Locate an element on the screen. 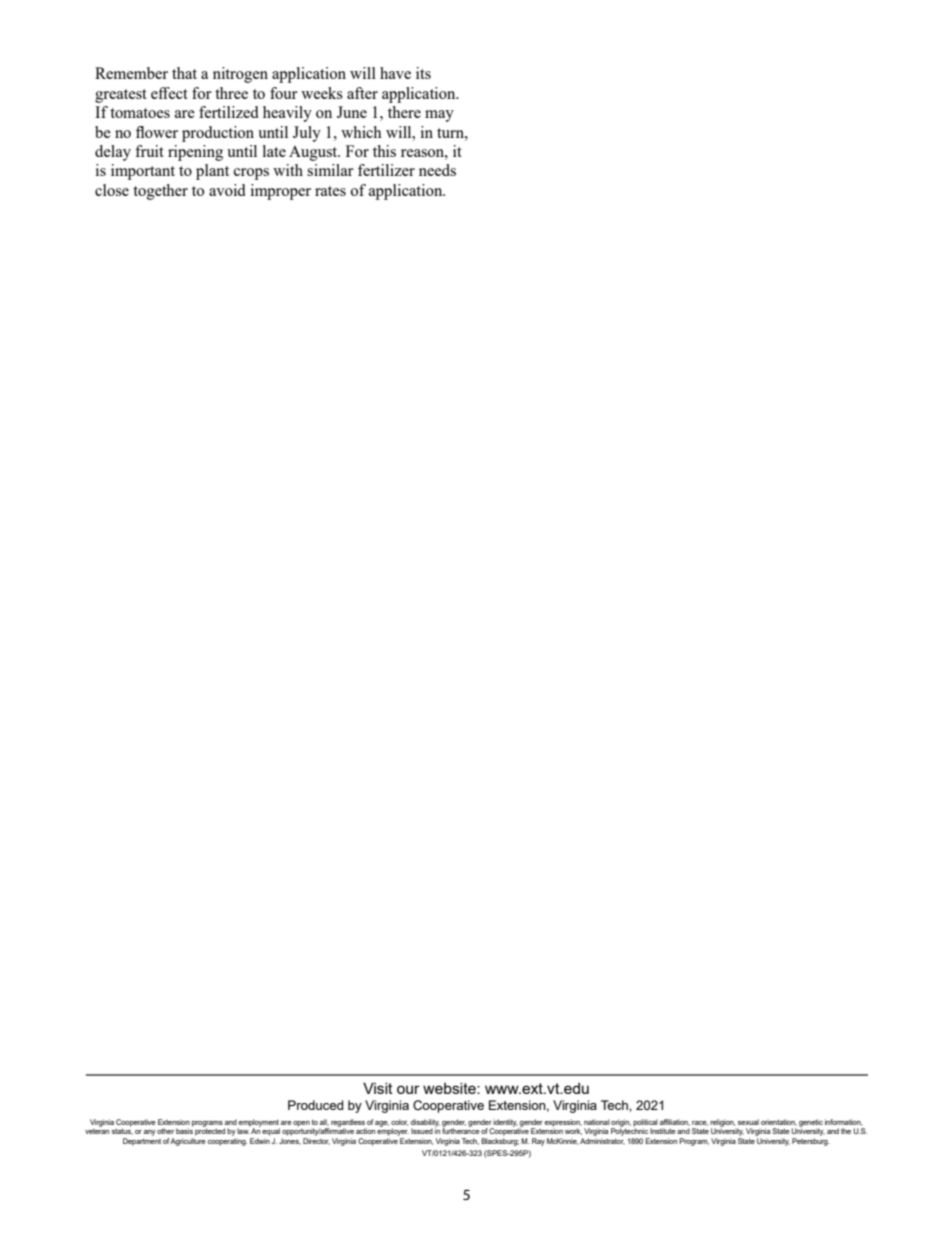  this is located at coordinates (384, 151).
